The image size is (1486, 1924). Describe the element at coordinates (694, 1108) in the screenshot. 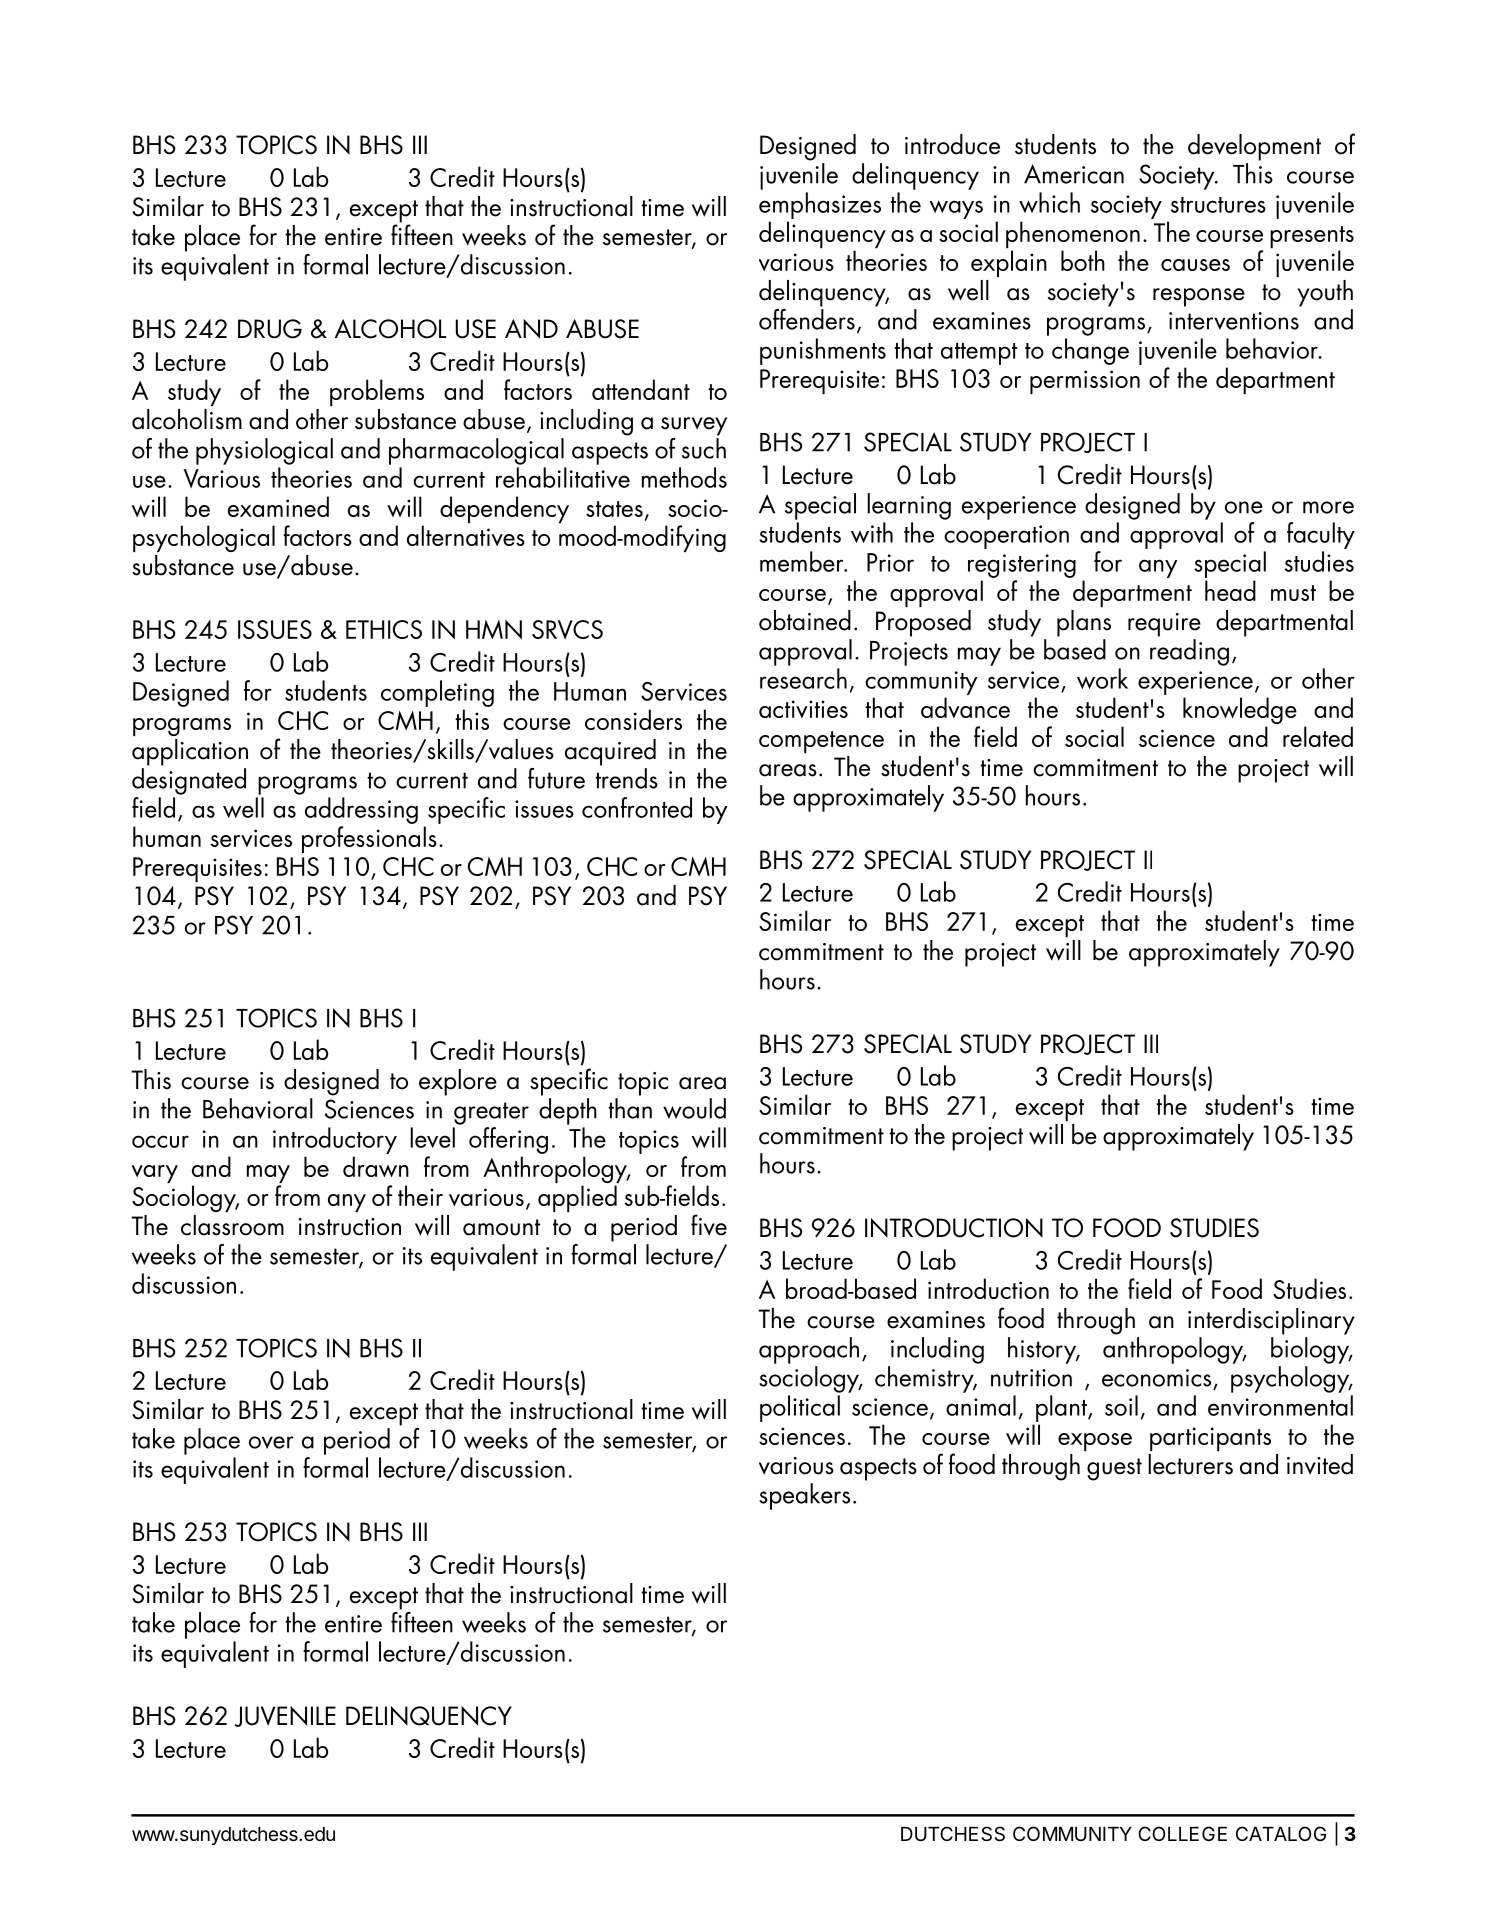

I see `would` at that location.
